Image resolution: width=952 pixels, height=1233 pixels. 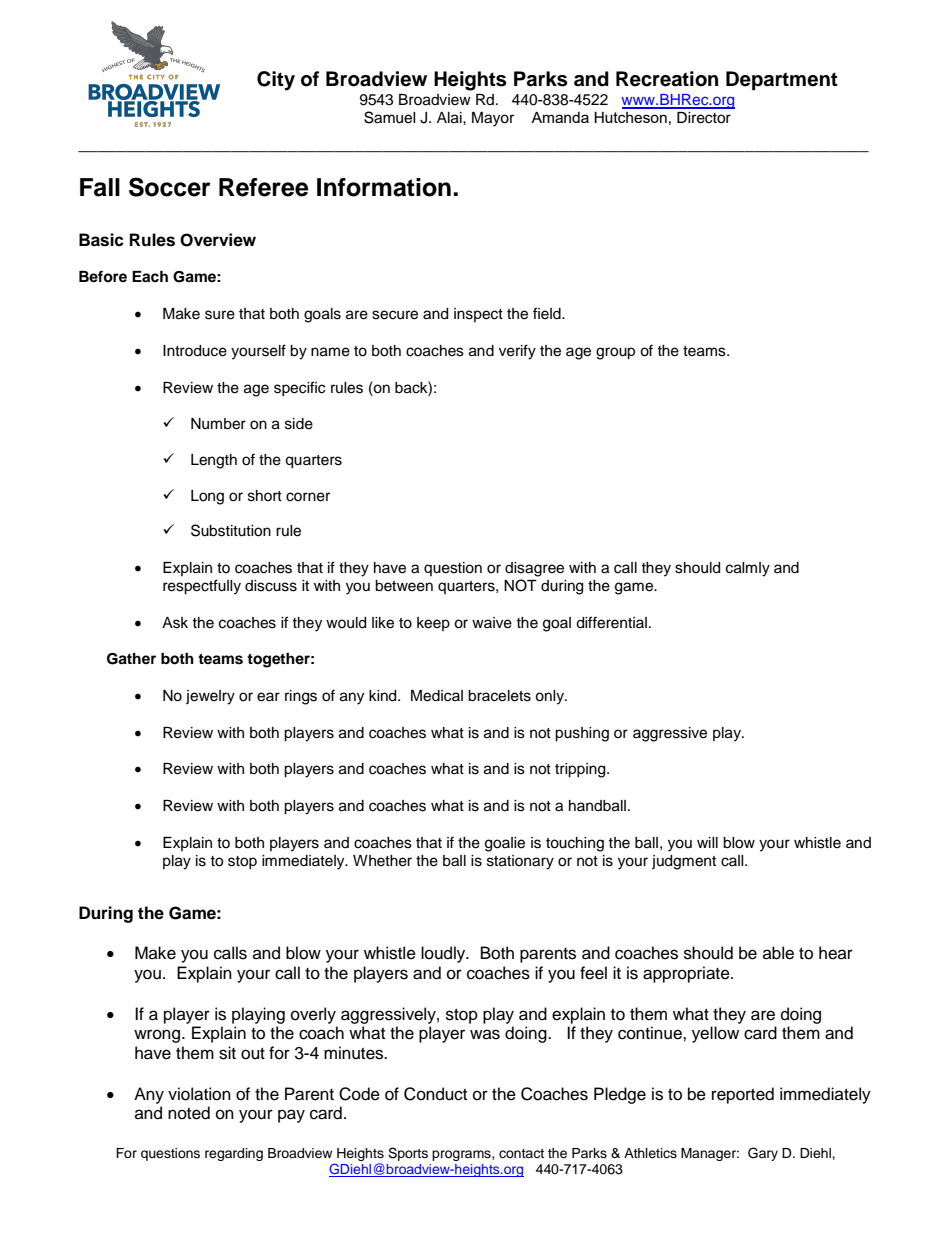 What do you see at coordinates (492, 623) in the screenshot?
I see `waive` at bounding box center [492, 623].
